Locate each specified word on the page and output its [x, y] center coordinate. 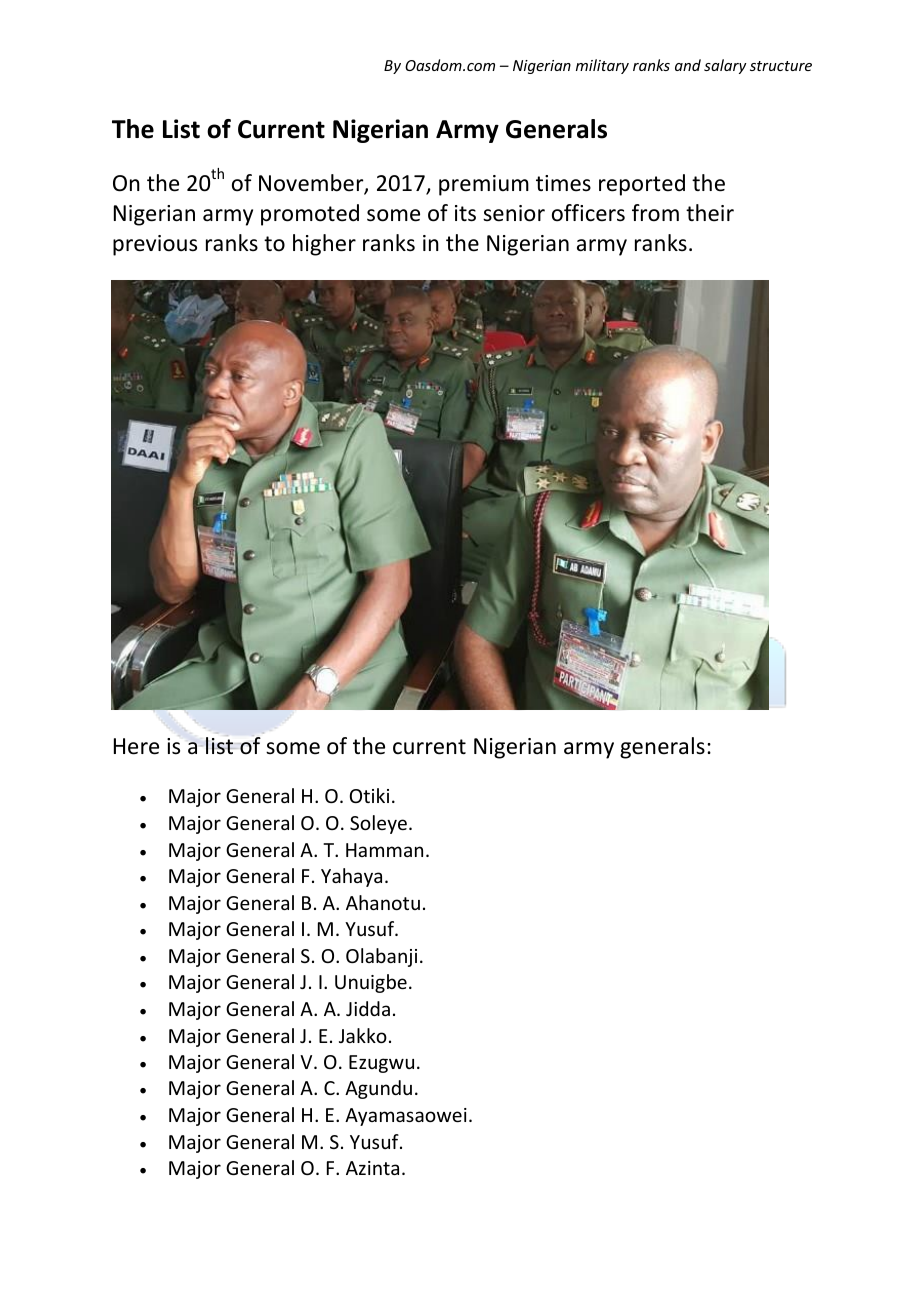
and [688, 65]
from [655, 213]
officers [588, 213]
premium [484, 185]
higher [324, 245]
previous [155, 245]
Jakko [363, 1035]
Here [136, 746]
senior [514, 213]
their [710, 213]
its [465, 213]
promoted [310, 215]
